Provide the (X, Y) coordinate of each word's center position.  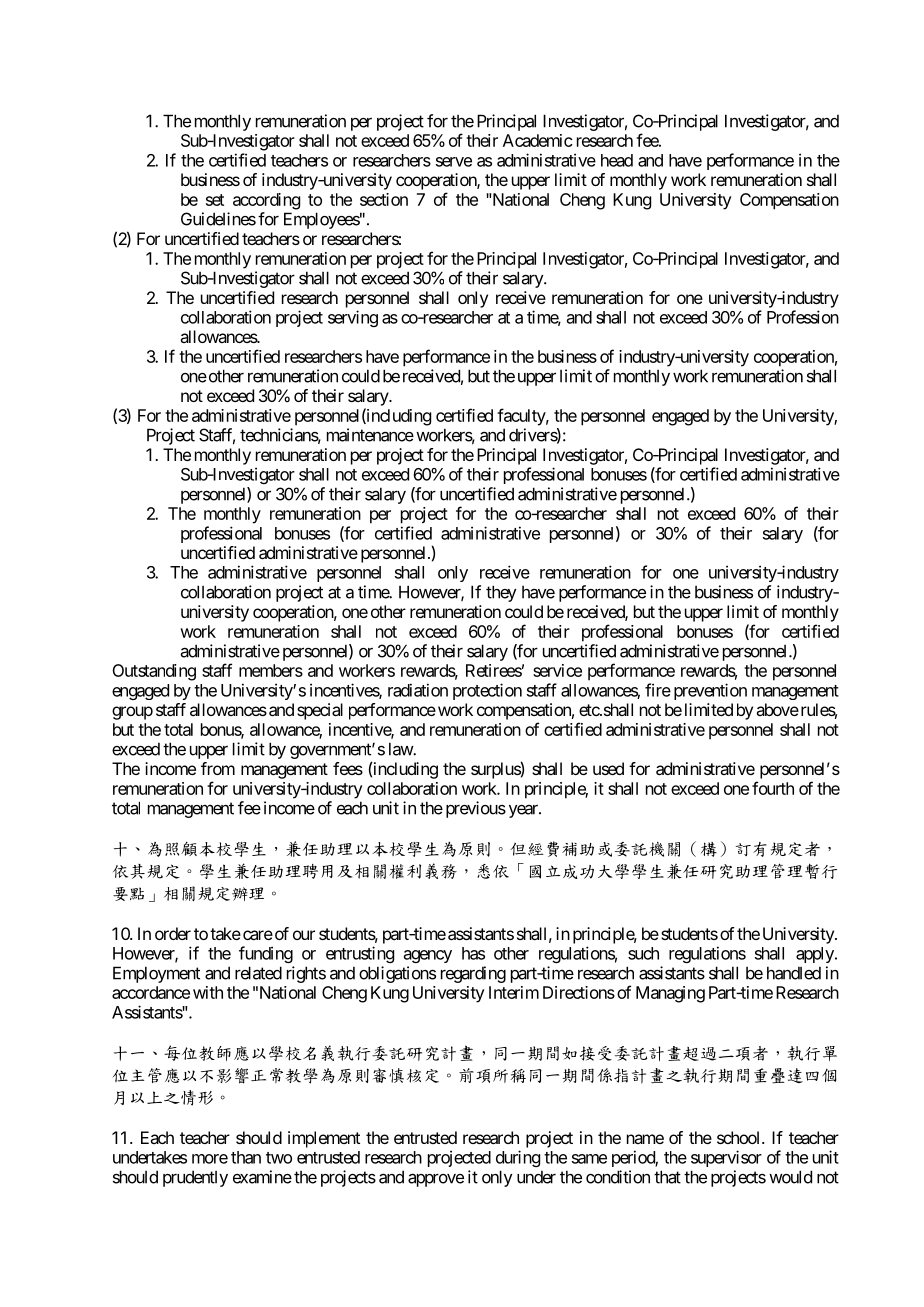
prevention (710, 691)
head (617, 160)
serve (454, 162)
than (246, 1157)
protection (487, 691)
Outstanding (154, 672)
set (215, 200)
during (518, 1158)
